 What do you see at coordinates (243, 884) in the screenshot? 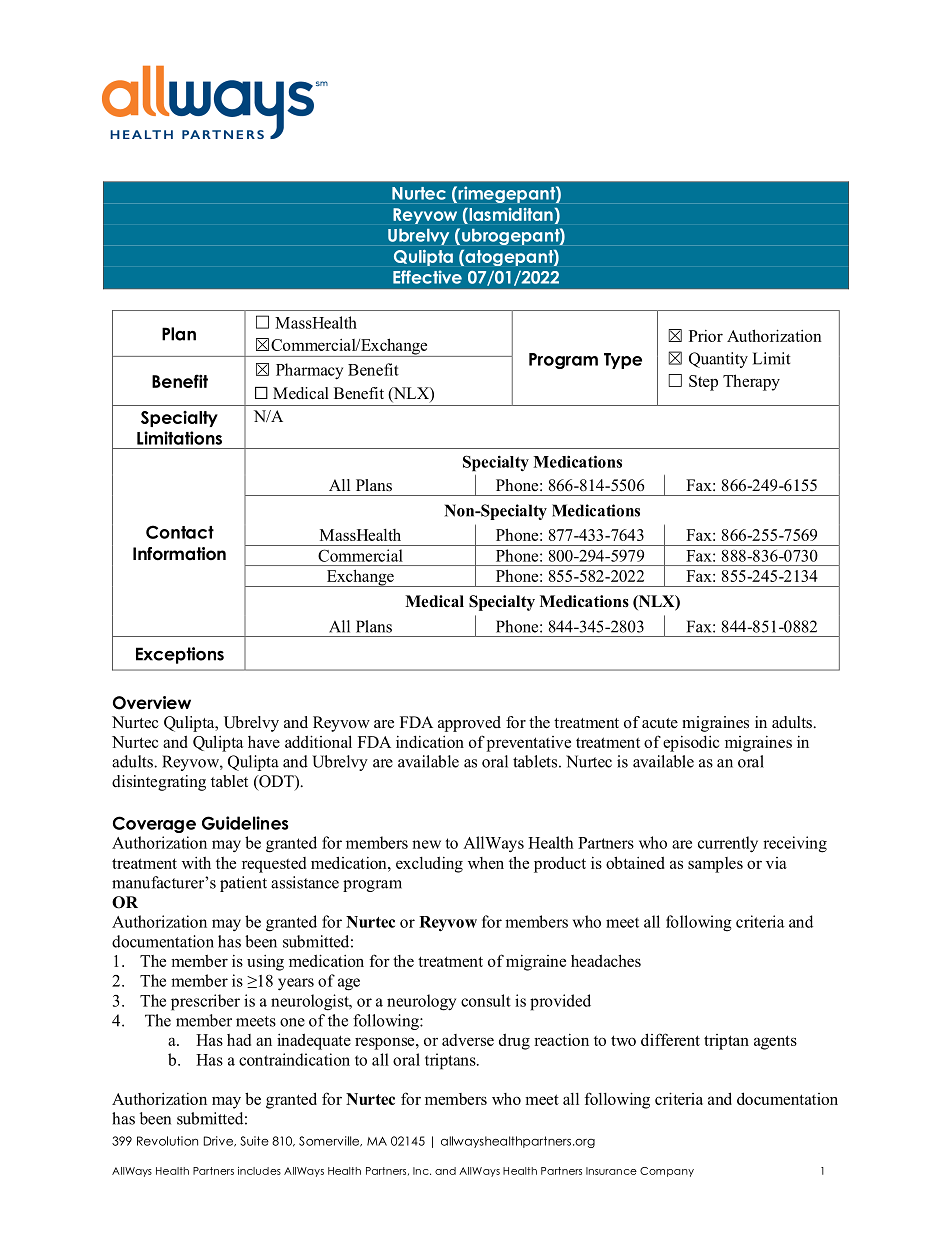
I see `patient` at bounding box center [243, 884].
